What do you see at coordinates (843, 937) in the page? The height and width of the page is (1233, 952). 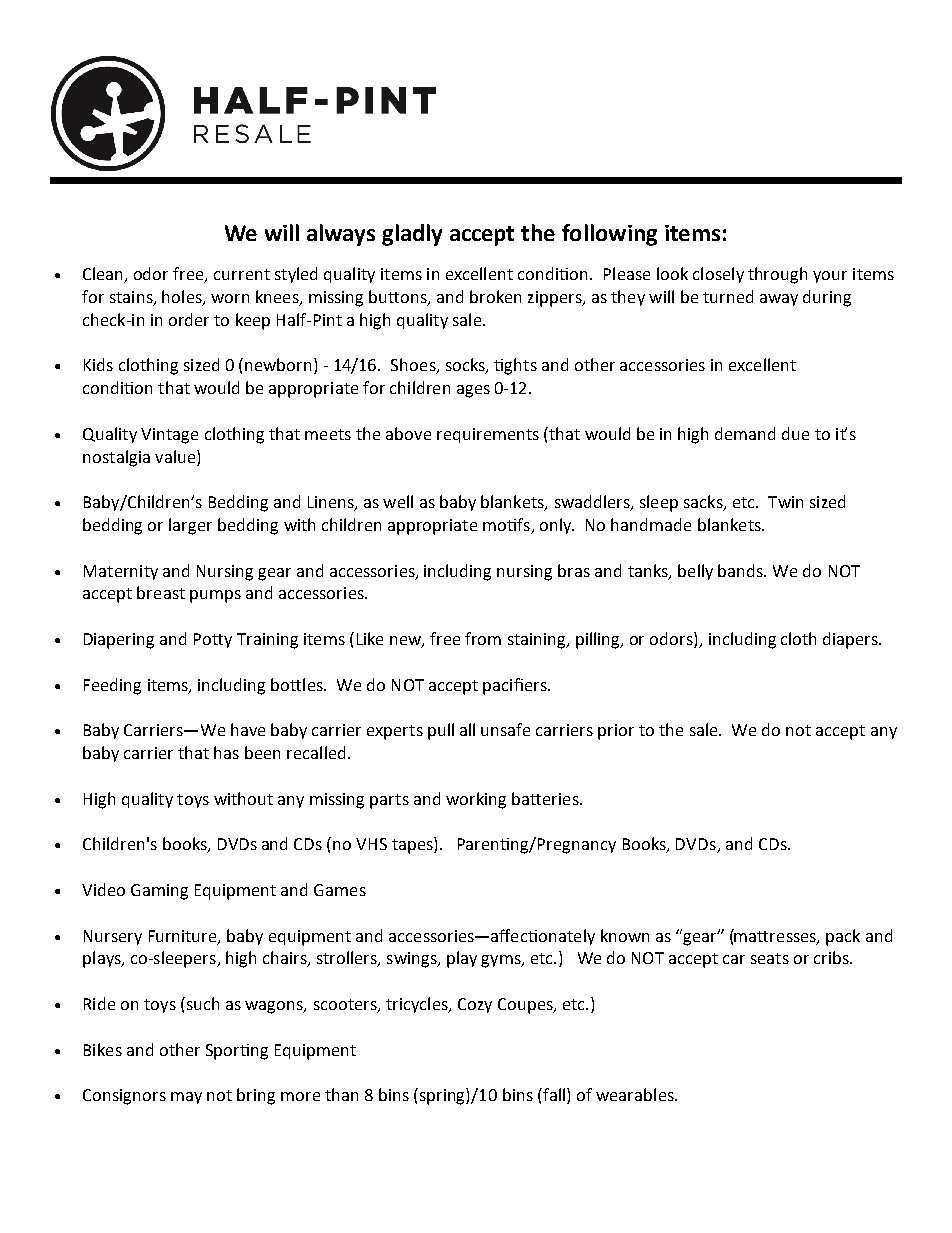 I see `pack` at bounding box center [843, 937].
